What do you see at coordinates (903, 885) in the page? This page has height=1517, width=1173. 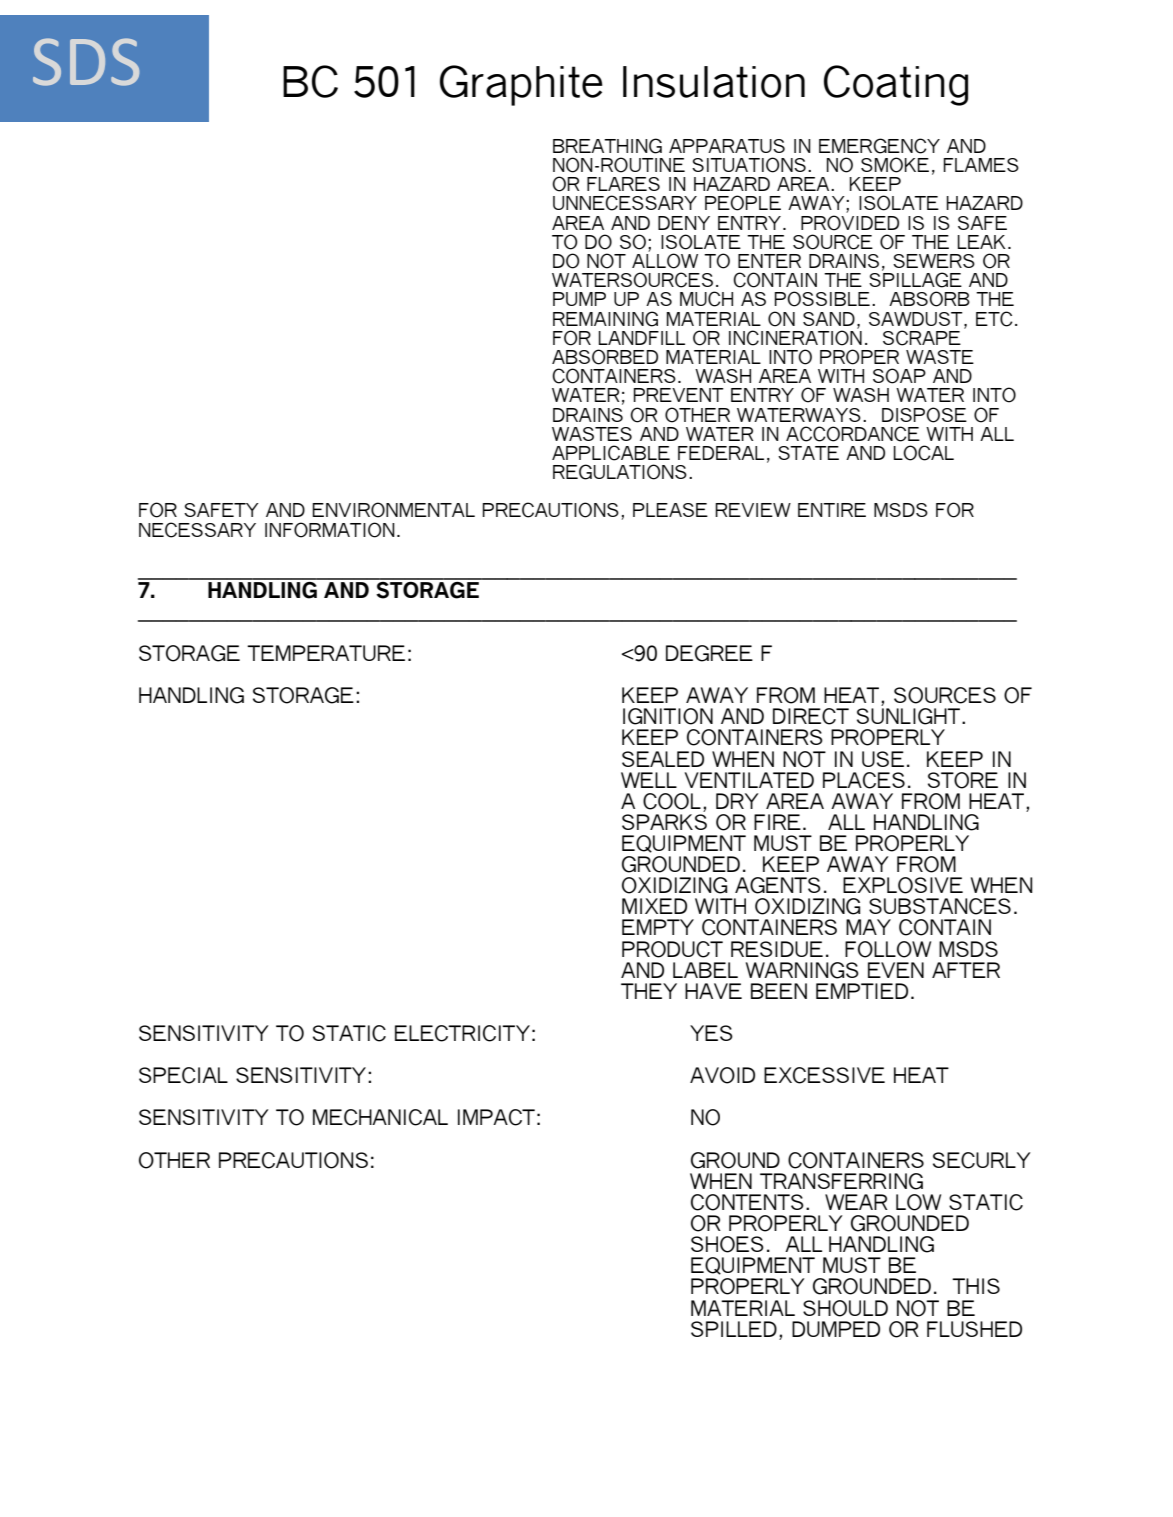 I see `EXPLOSIVE` at bounding box center [903, 885].
